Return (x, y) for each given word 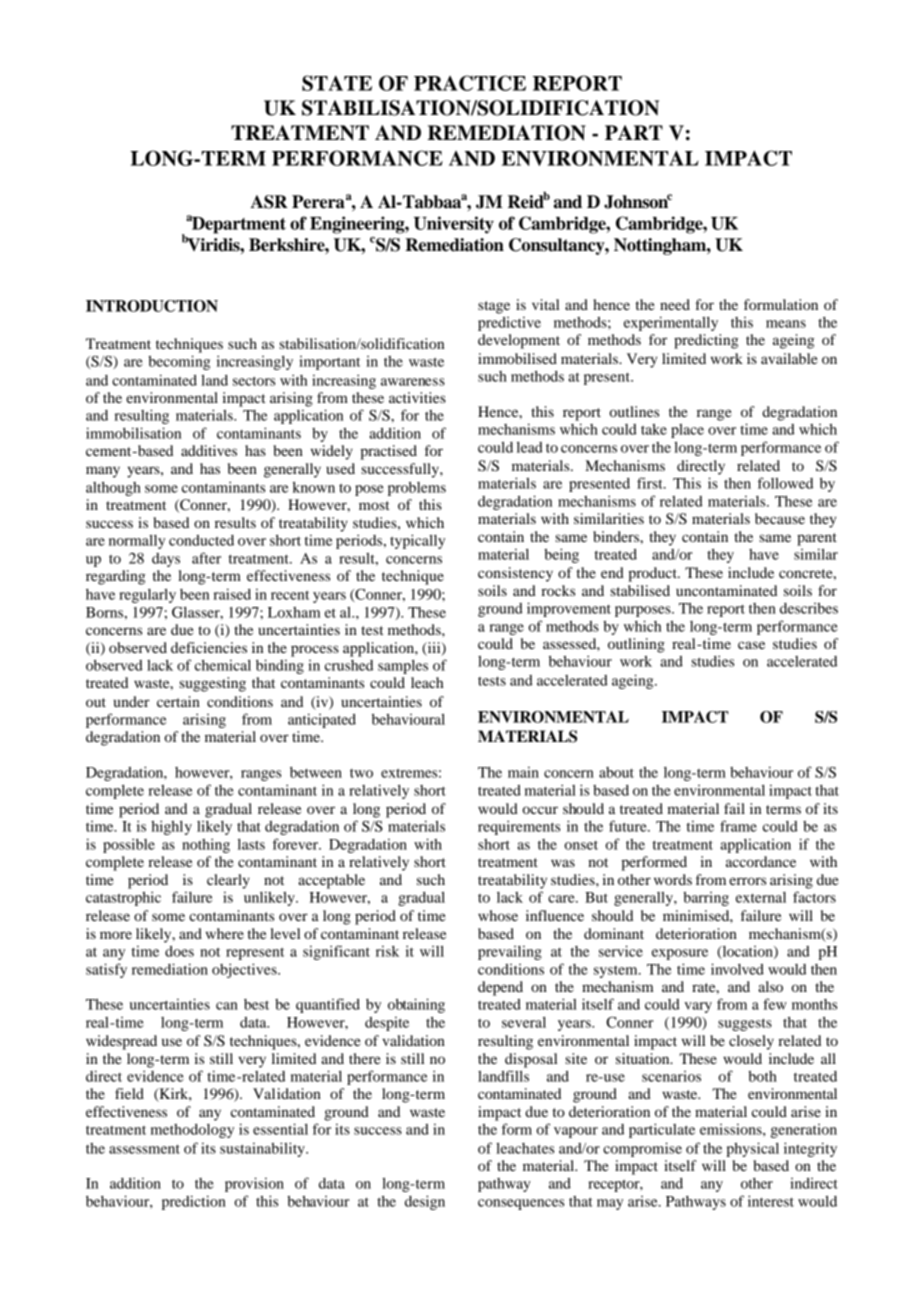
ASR (269, 202)
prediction (194, 1202)
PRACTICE (470, 83)
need (675, 304)
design (425, 1202)
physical (752, 1149)
